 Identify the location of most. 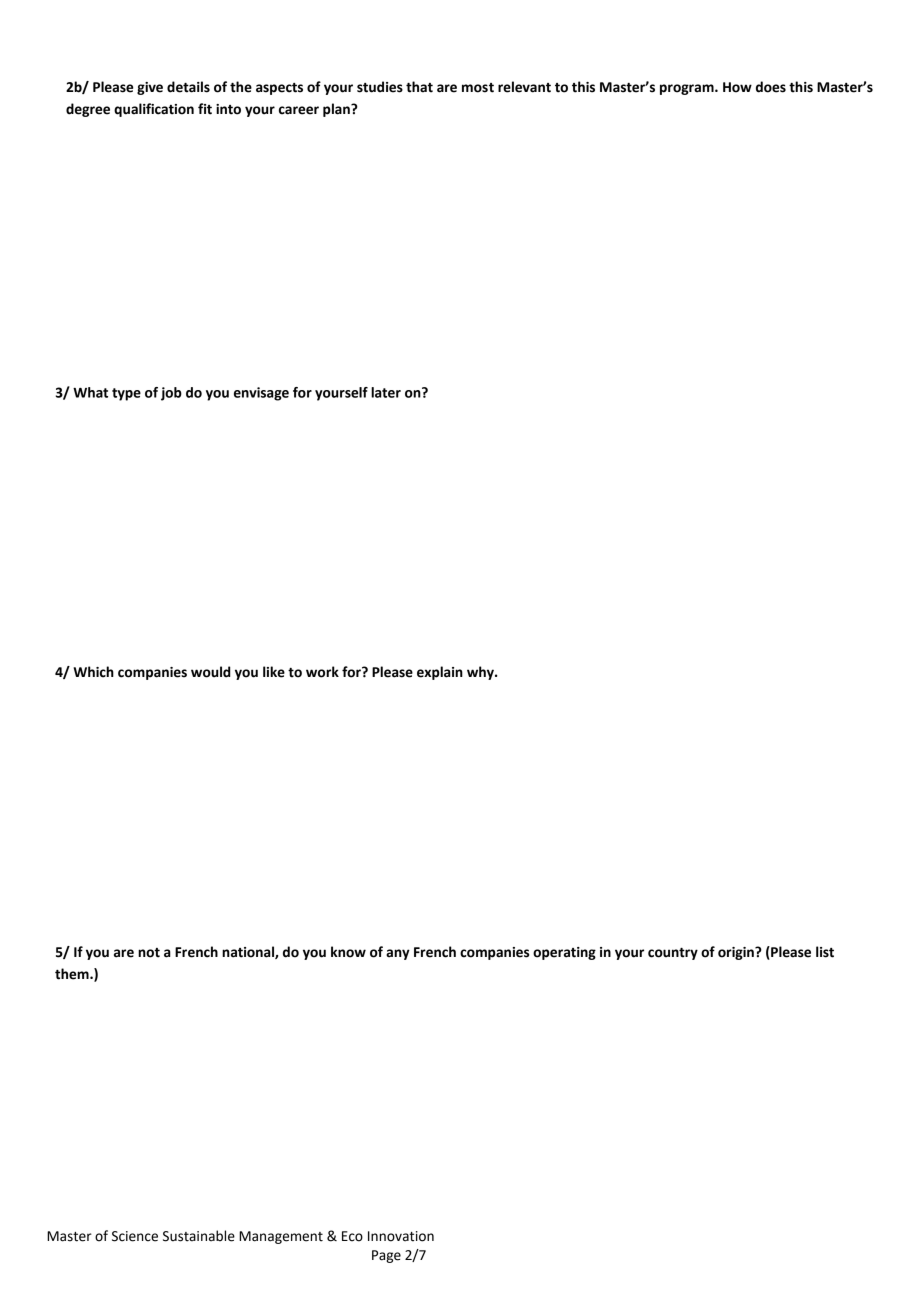
(478, 88).
